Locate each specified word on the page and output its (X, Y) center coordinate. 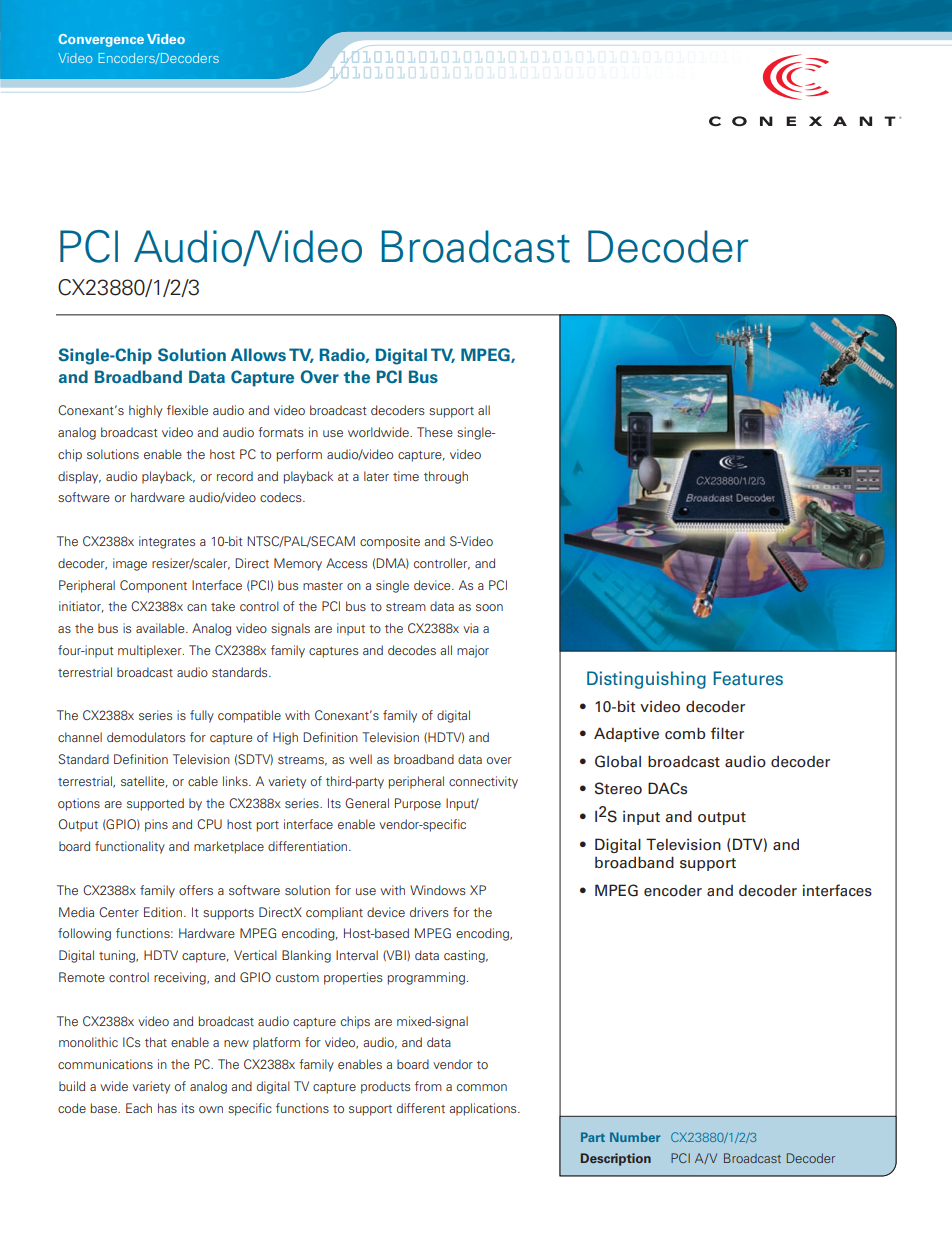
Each (139, 1108)
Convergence (101, 40)
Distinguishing (646, 680)
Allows (258, 355)
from (428, 1086)
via (471, 628)
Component (153, 586)
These (435, 432)
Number (635, 1137)
